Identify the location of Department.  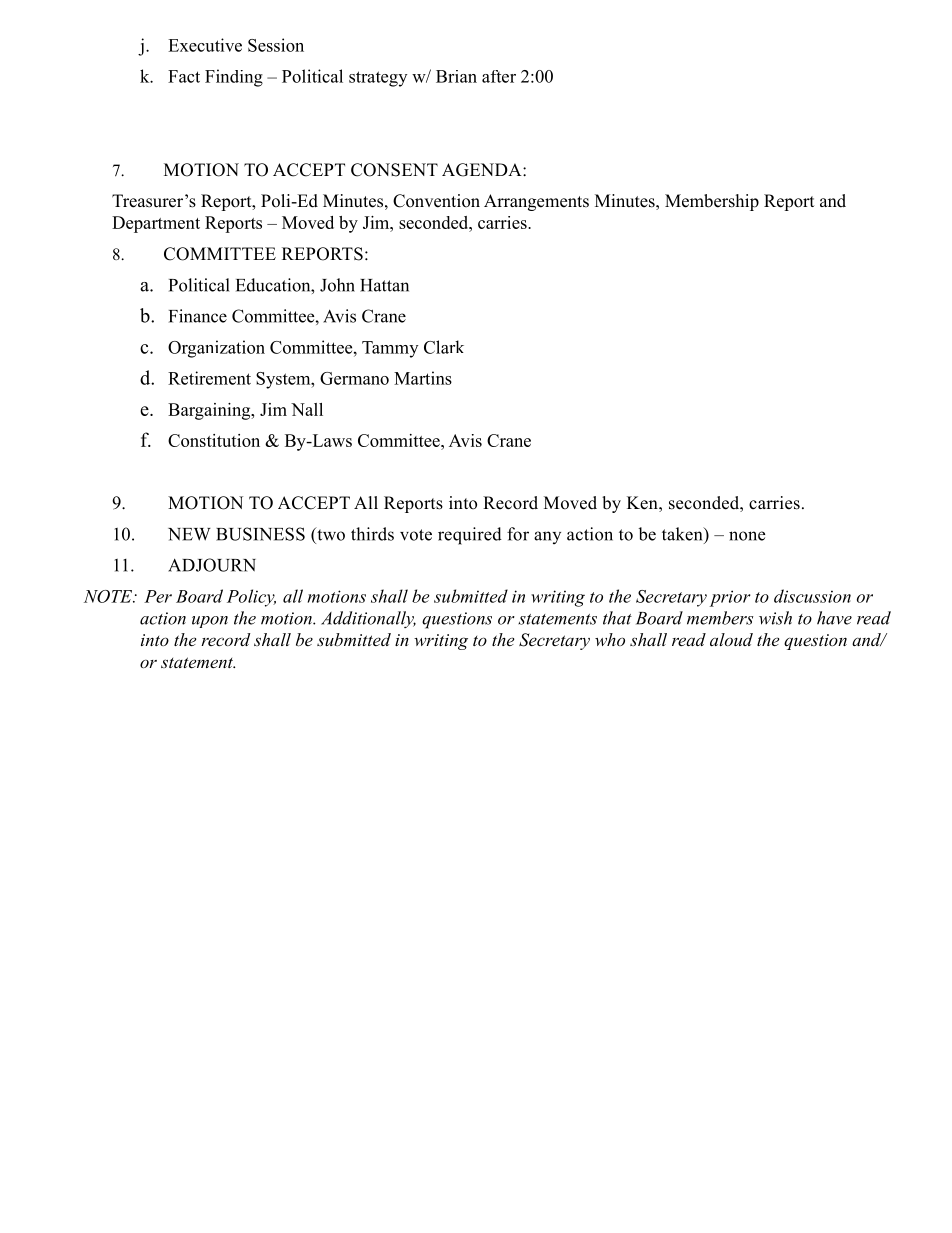
(156, 224).
